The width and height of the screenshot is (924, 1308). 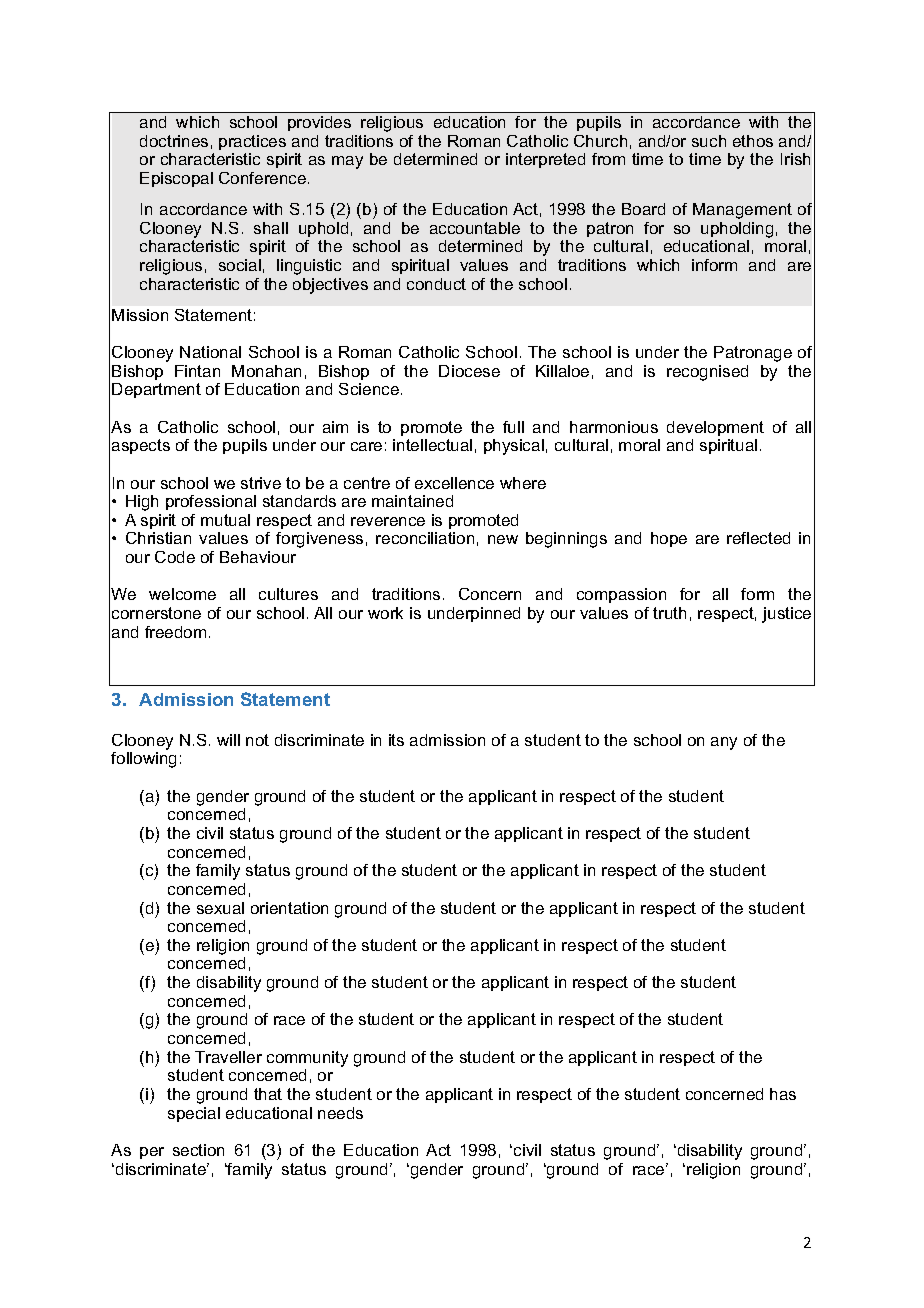 I want to click on Episcopal, so click(x=176, y=179).
